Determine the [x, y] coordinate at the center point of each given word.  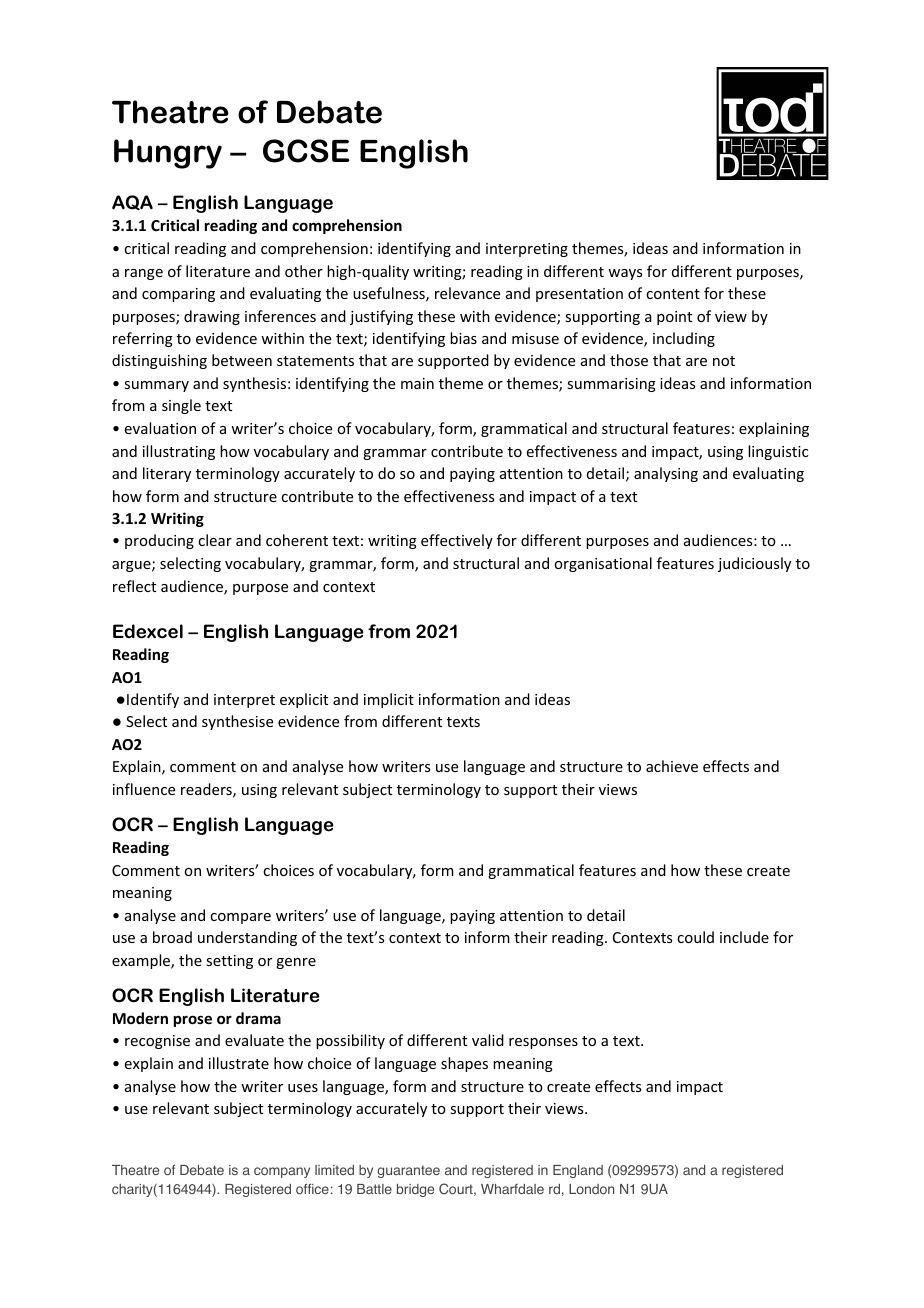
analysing [666, 474]
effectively [457, 541]
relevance [467, 293]
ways [625, 274]
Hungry [168, 154]
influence [144, 789]
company [282, 1172]
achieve [672, 766]
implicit [389, 700]
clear [215, 540]
